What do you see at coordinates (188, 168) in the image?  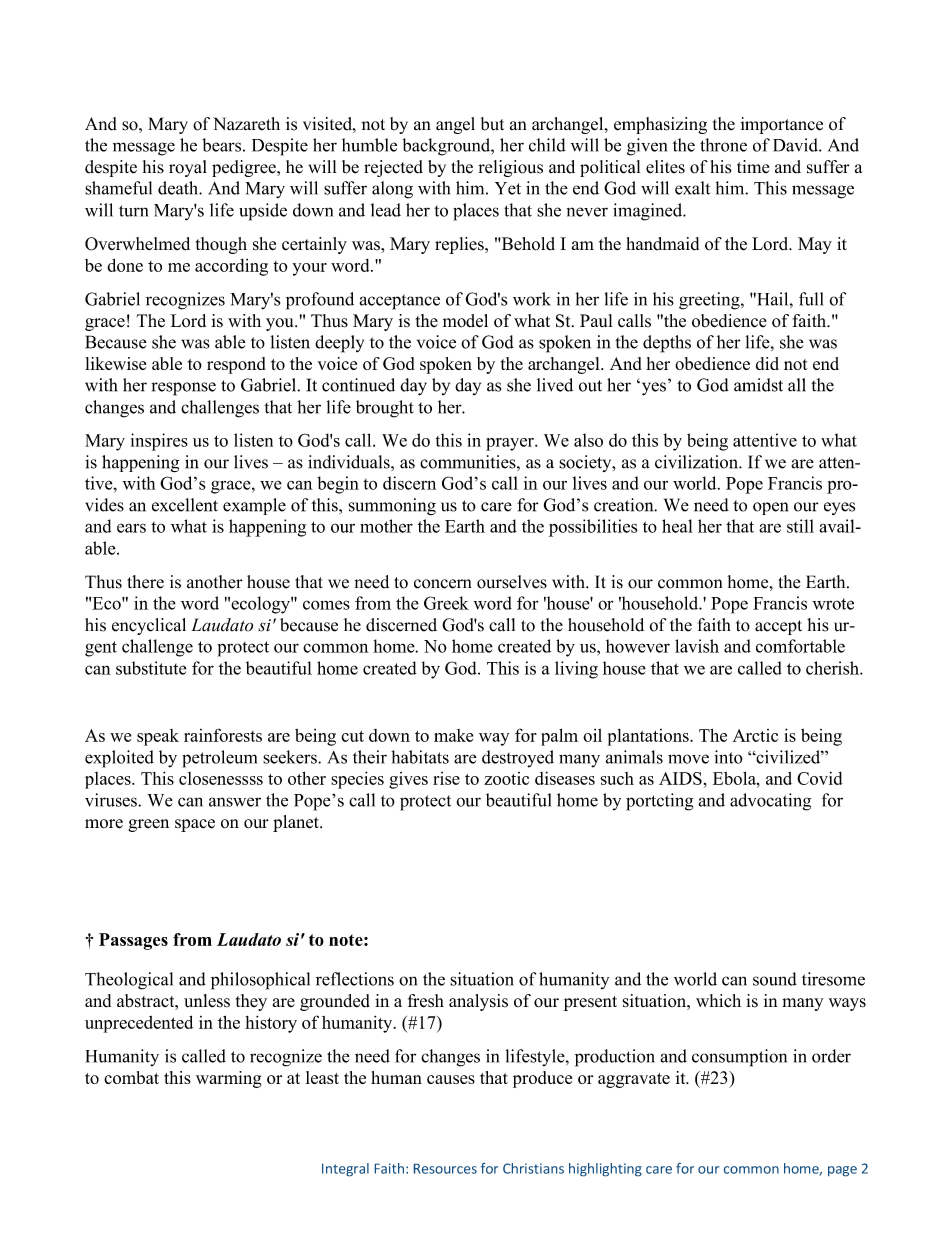 I see `royal` at bounding box center [188, 168].
